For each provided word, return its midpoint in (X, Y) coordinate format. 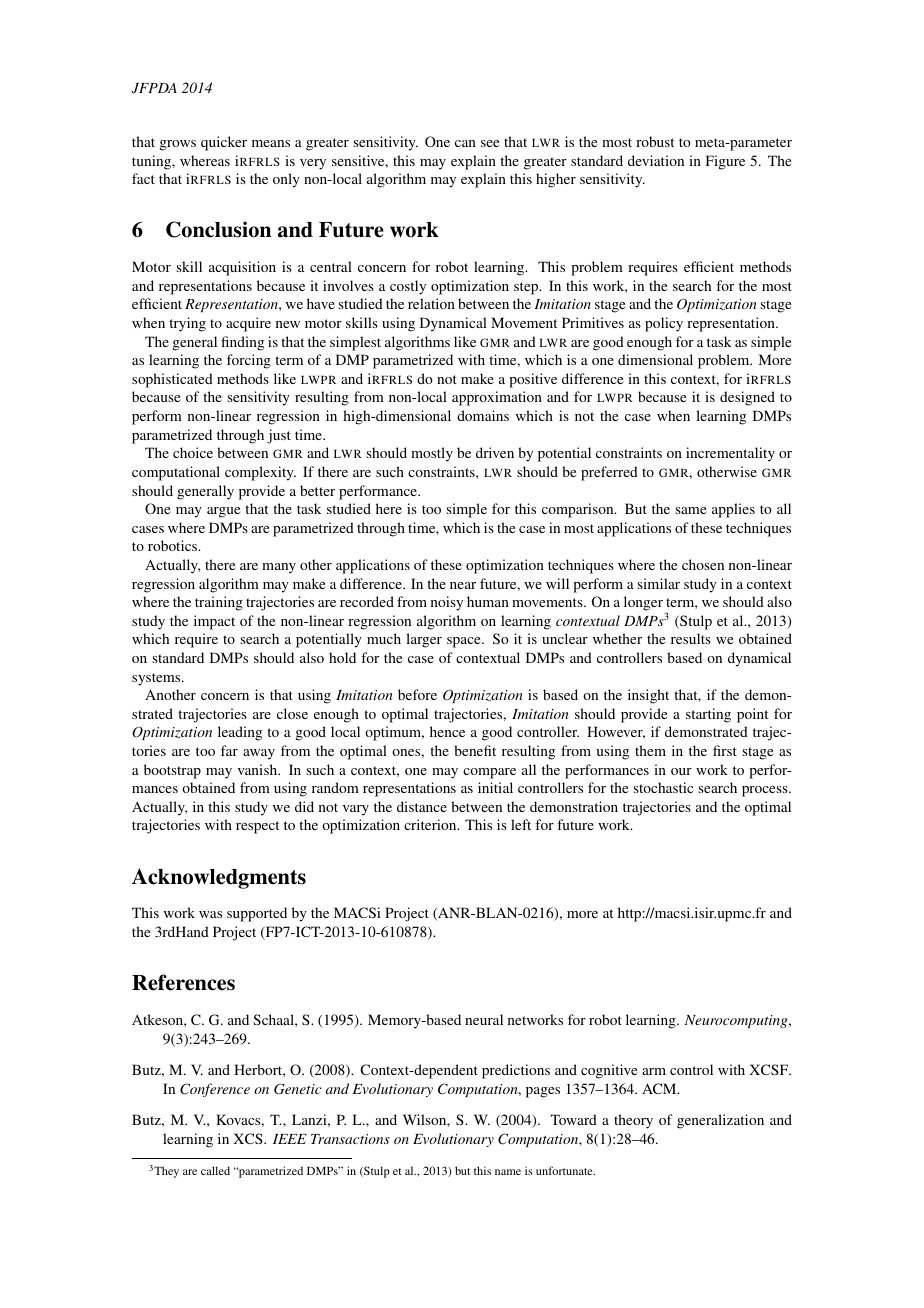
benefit (475, 750)
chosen (703, 564)
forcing (249, 361)
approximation (497, 398)
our (681, 771)
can (465, 143)
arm (654, 1071)
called (215, 1170)
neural (484, 1019)
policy (664, 324)
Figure (725, 162)
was (210, 914)
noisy (447, 603)
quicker (224, 143)
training (219, 603)
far (229, 750)
